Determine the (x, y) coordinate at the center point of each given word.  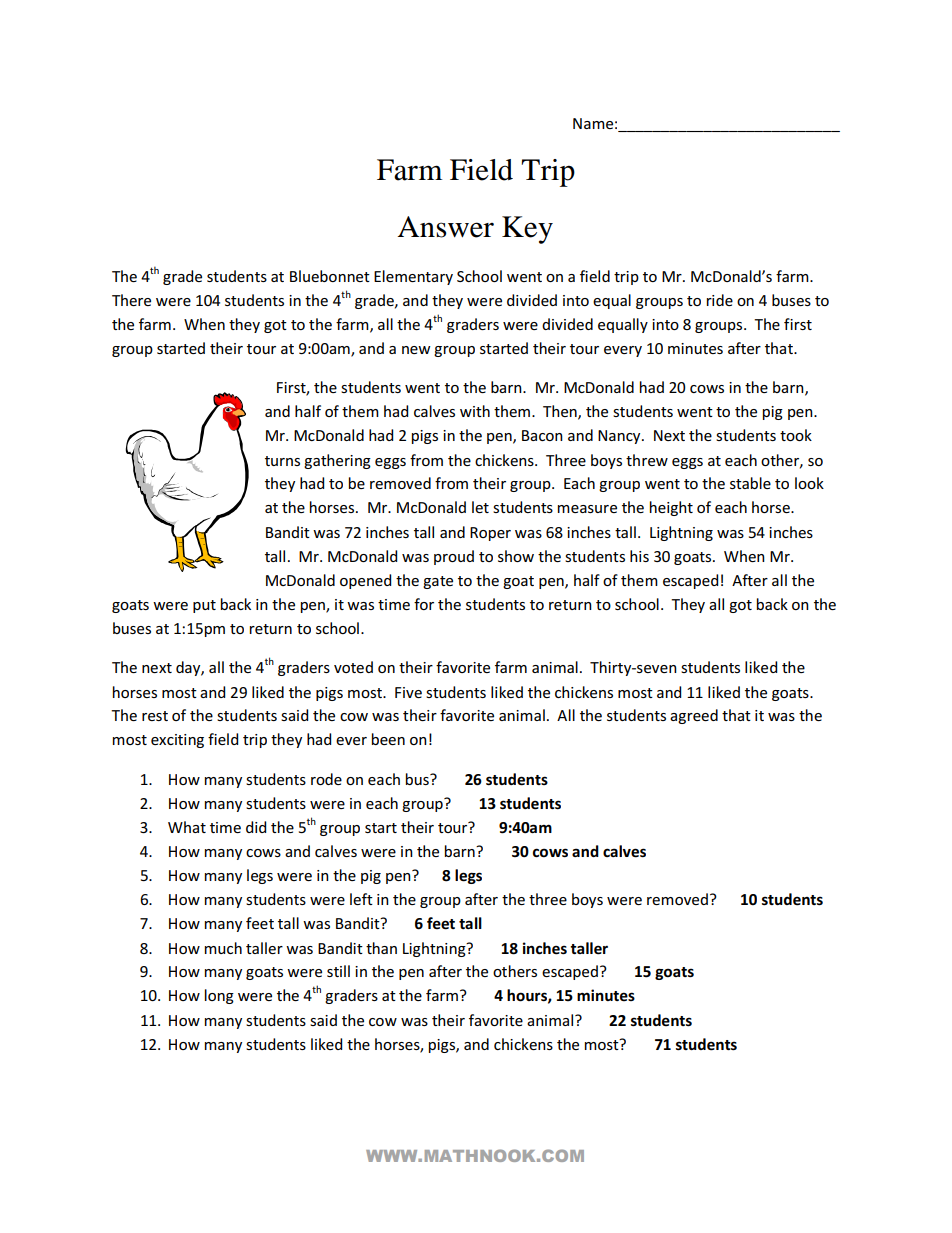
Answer (445, 227)
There (131, 300)
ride (720, 300)
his (639, 556)
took (796, 435)
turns (282, 461)
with (475, 411)
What (187, 827)
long (219, 996)
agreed (694, 716)
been (388, 739)
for (424, 604)
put (204, 606)
